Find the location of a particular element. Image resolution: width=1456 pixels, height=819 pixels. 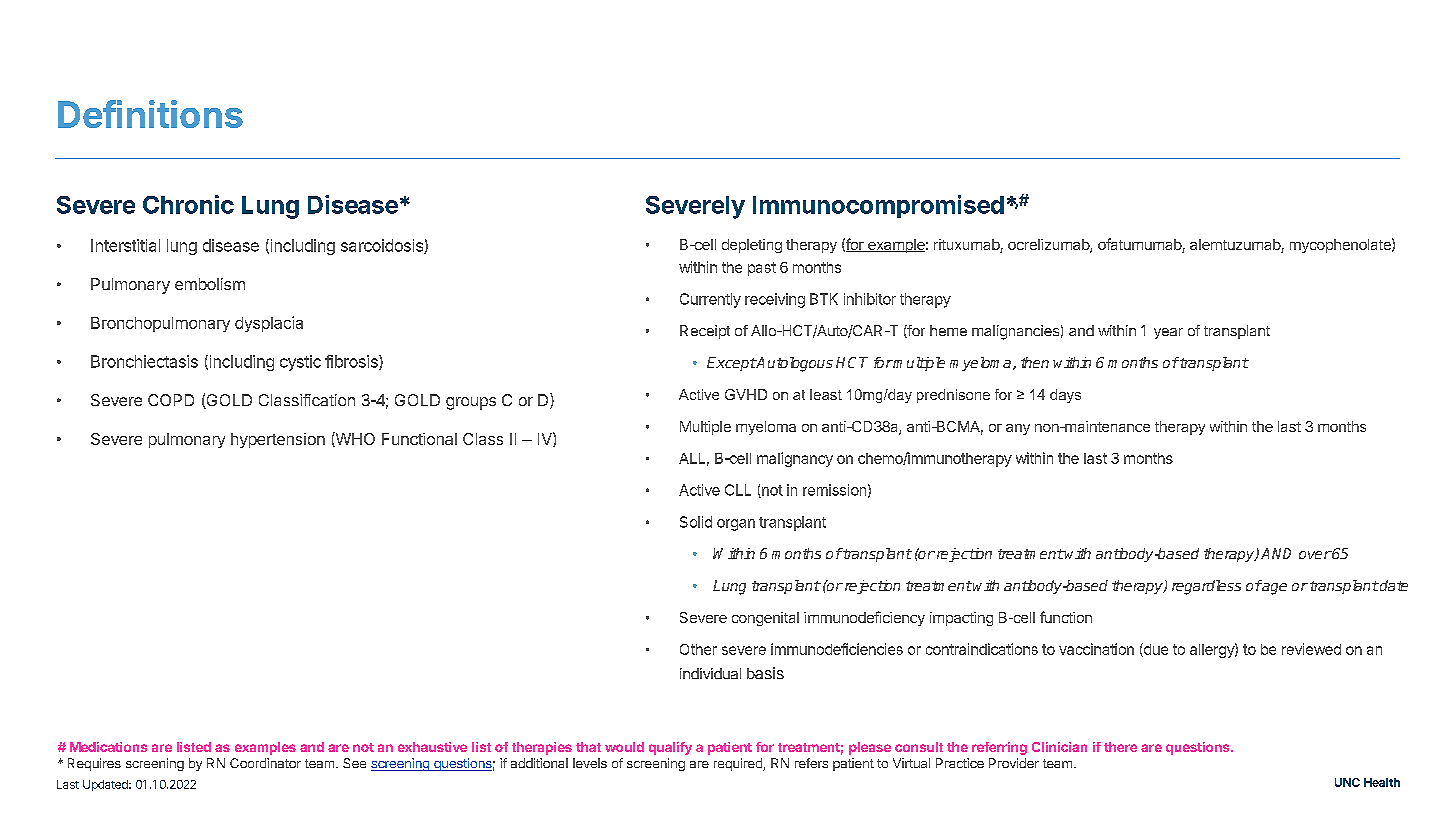

there is located at coordinates (1120, 747).
